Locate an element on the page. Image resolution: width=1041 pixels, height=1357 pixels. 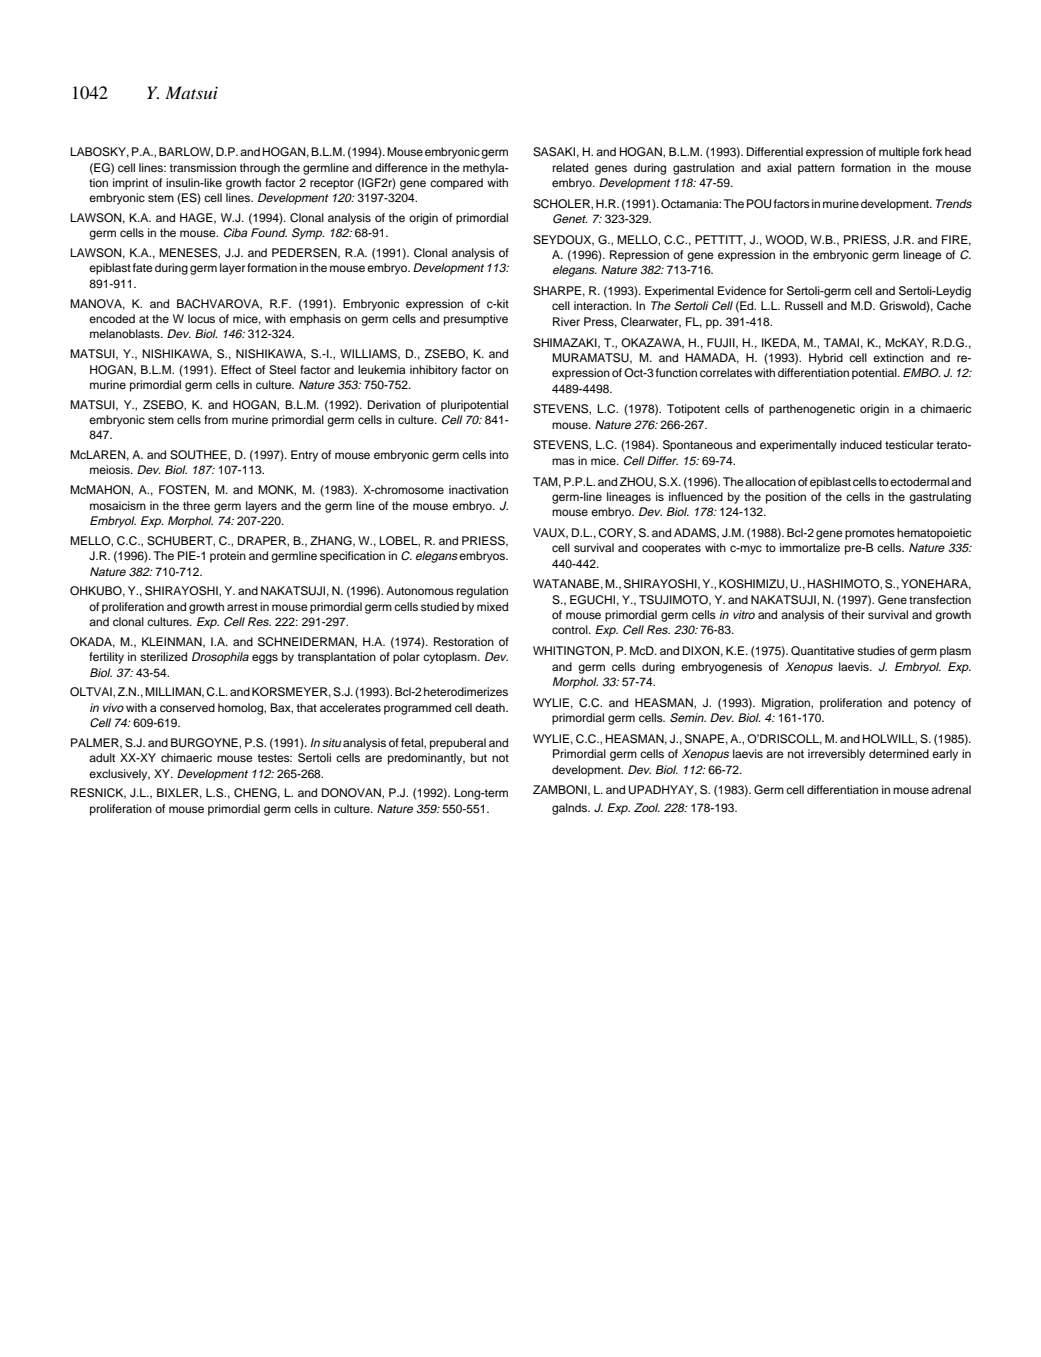
River is located at coordinates (566, 321).
